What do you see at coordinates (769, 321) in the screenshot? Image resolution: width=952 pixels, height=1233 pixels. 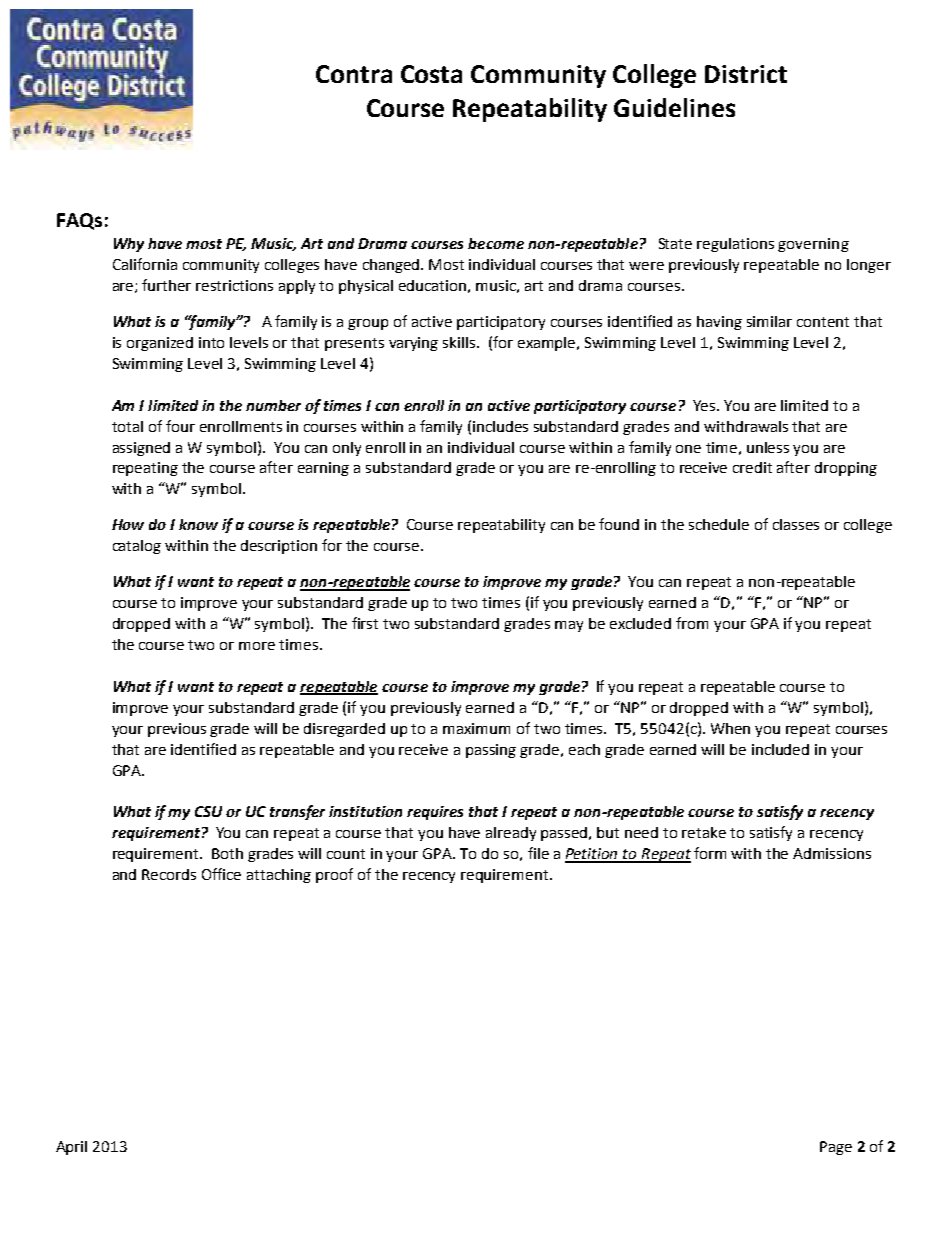 I see `similar` at bounding box center [769, 321].
